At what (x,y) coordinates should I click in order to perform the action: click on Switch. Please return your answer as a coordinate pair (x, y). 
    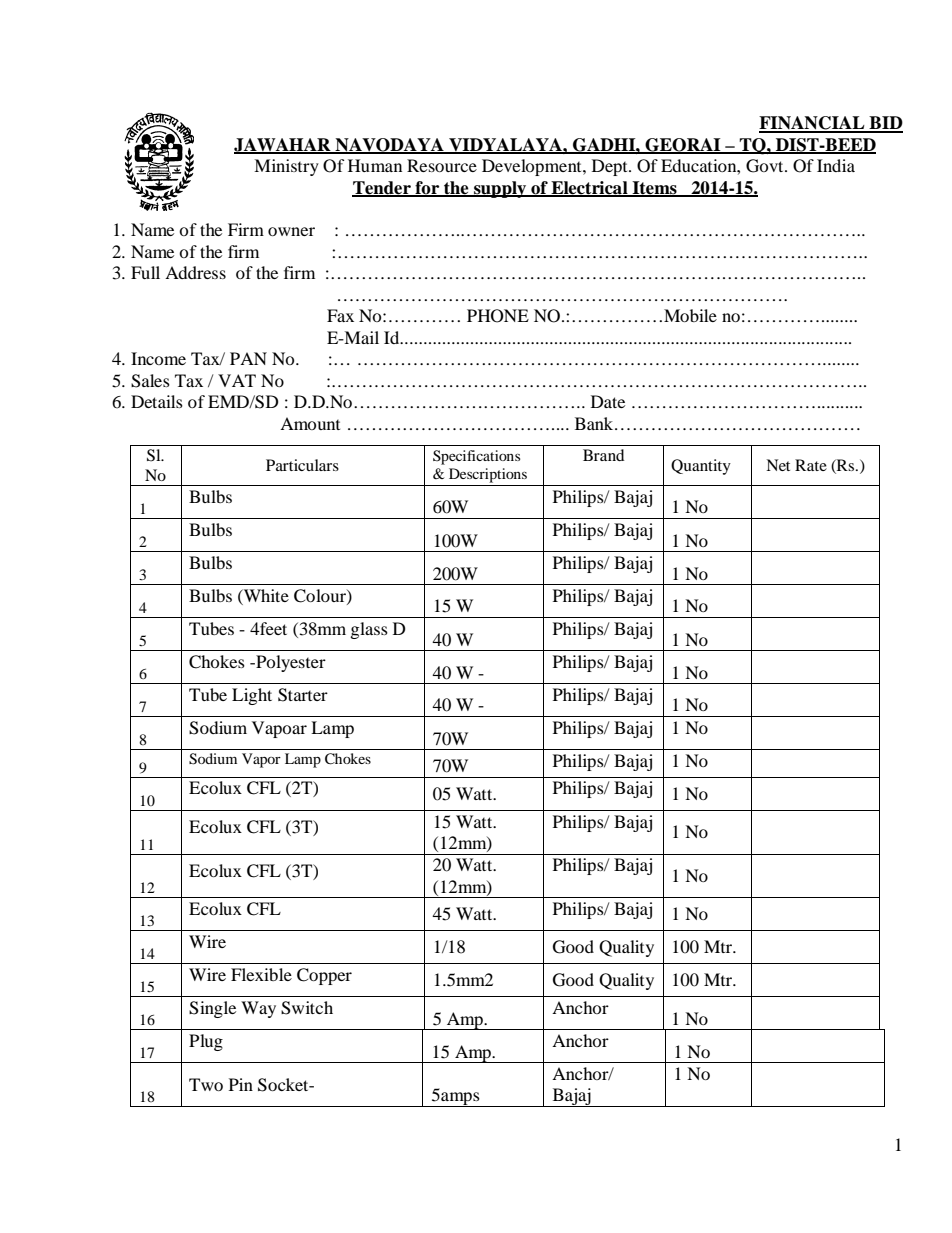
    Looking at the image, I should click on (307, 1008).
